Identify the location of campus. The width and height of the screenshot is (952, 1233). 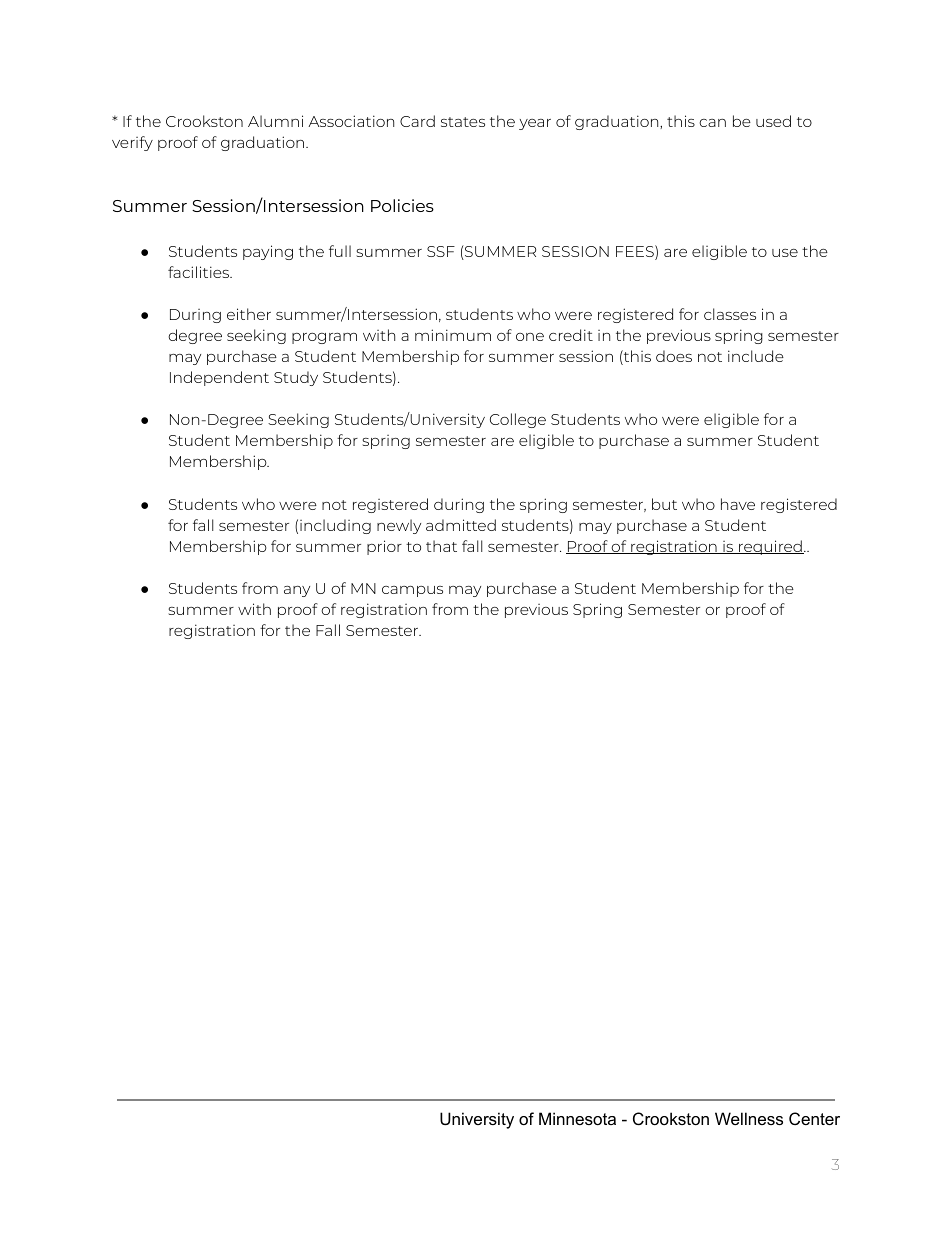
(412, 591).
